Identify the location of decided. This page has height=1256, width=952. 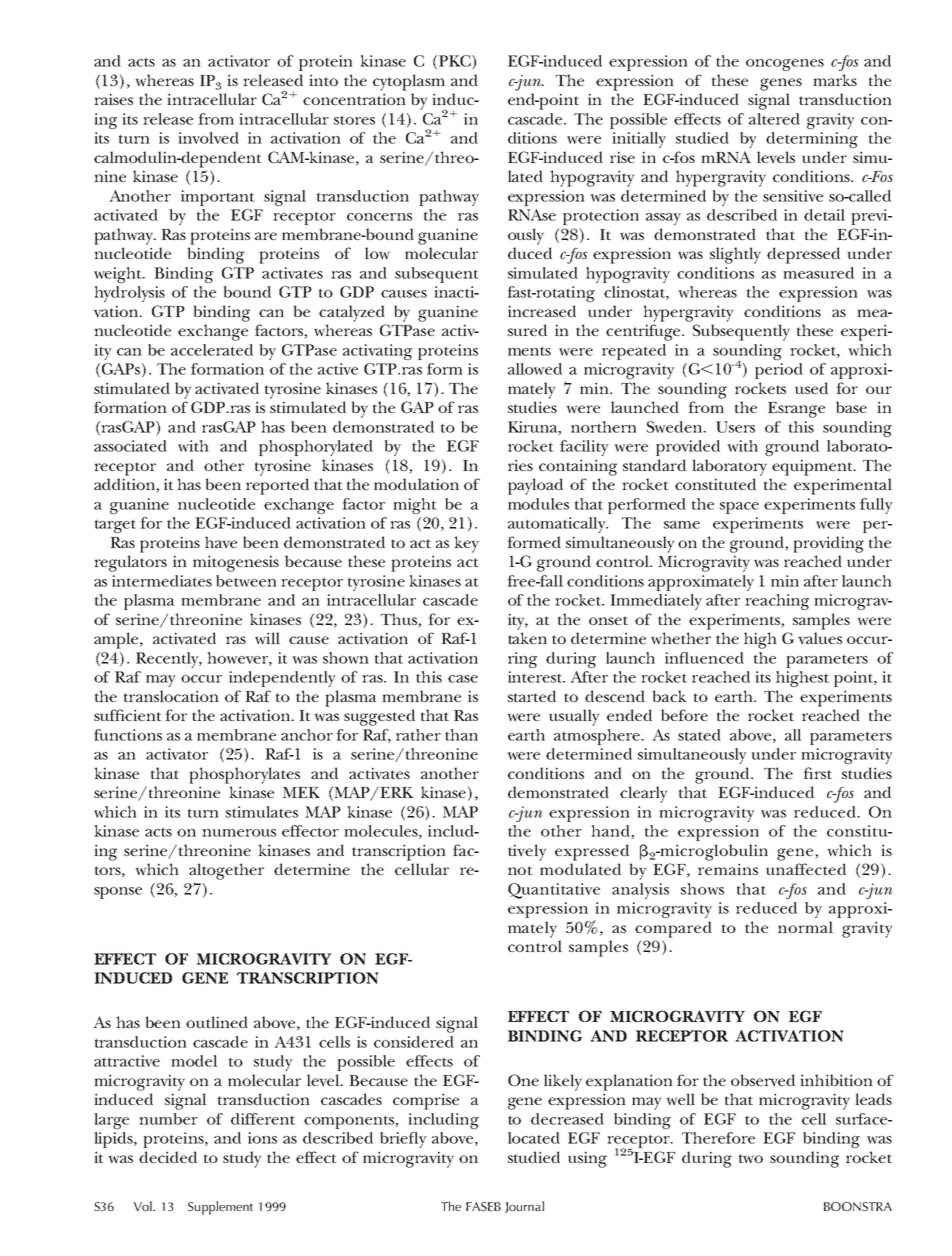
(168, 1157).
